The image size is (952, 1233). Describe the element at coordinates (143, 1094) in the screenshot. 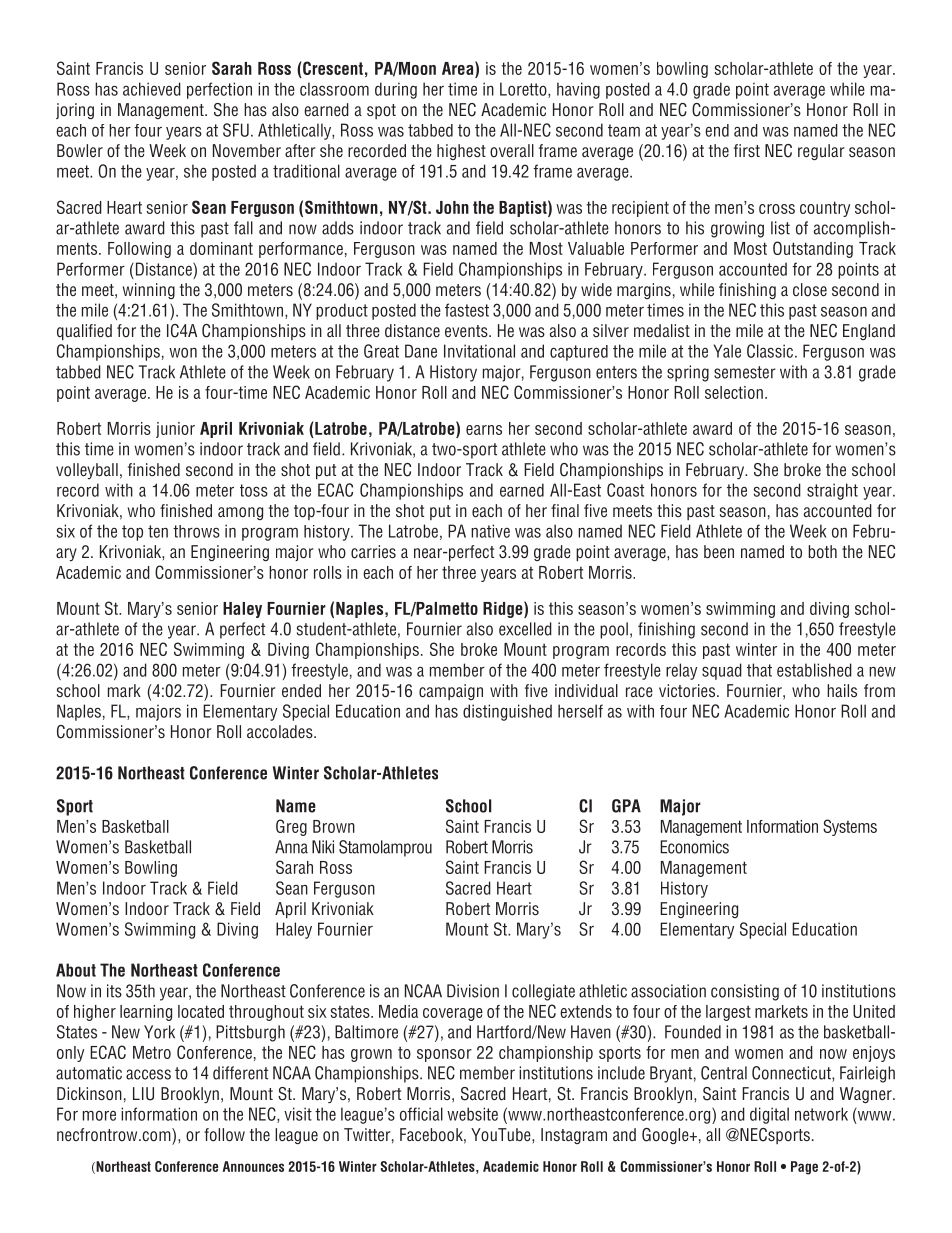

I see `LIU` at that location.
